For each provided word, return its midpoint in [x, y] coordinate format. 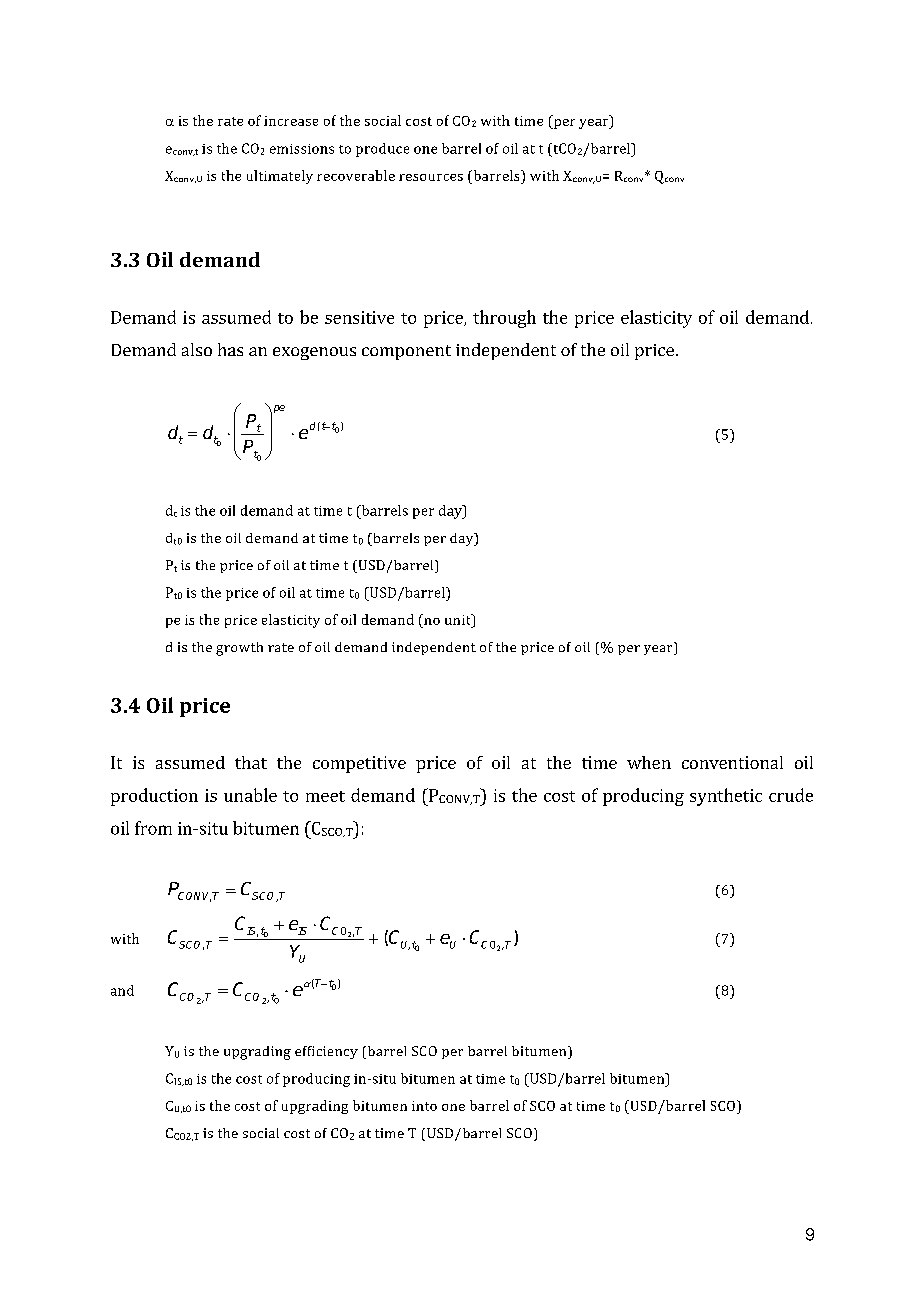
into [424, 1106]
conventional [732, 762]
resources [431, 177]
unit [459, 619]
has [230, 349]
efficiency [326, 1052]
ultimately [280, 177]
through [504, 319]
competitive [359, 764]
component [406, 352]
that [251, 762]
